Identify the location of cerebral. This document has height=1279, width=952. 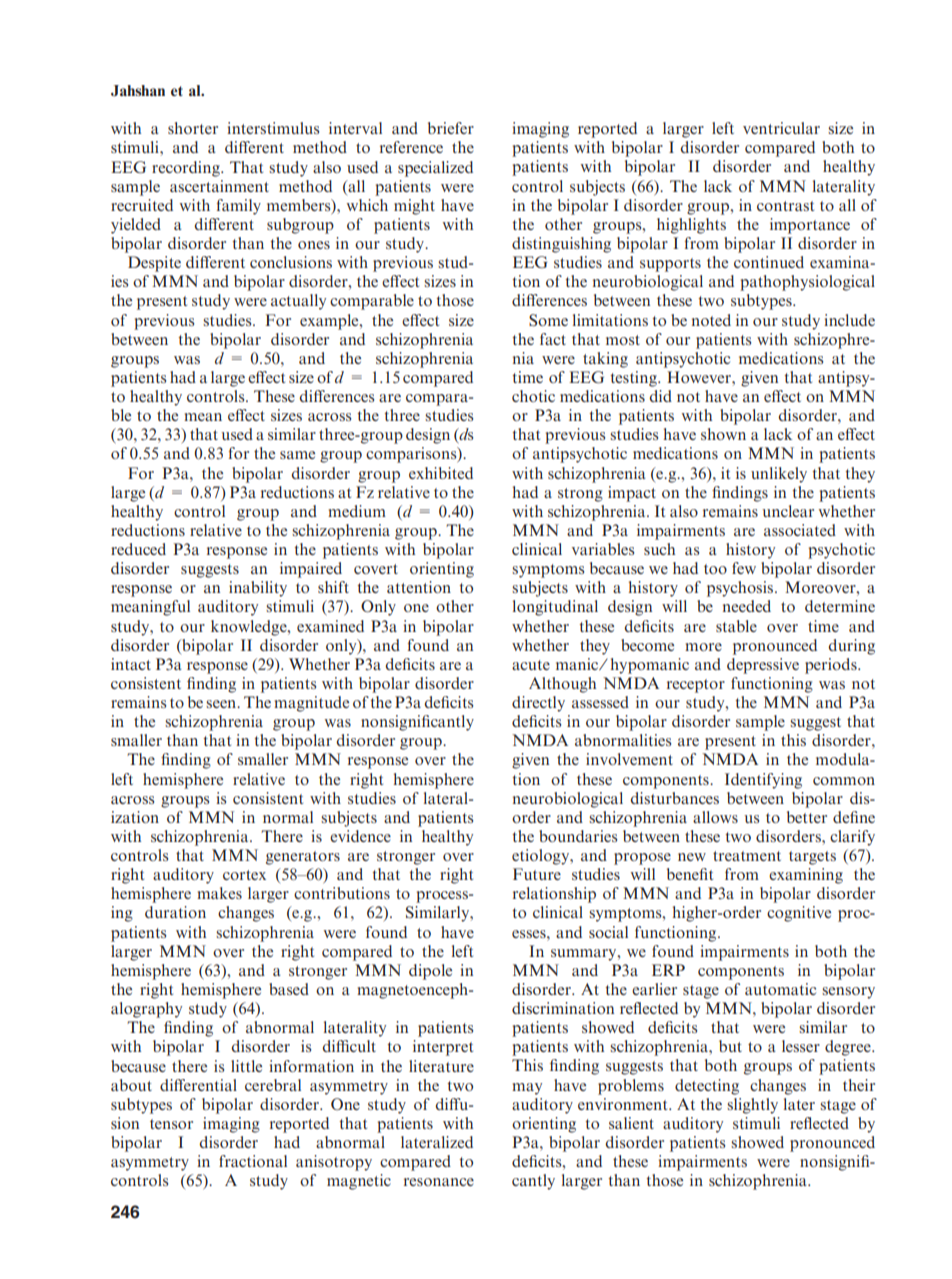
(273, 1085).
